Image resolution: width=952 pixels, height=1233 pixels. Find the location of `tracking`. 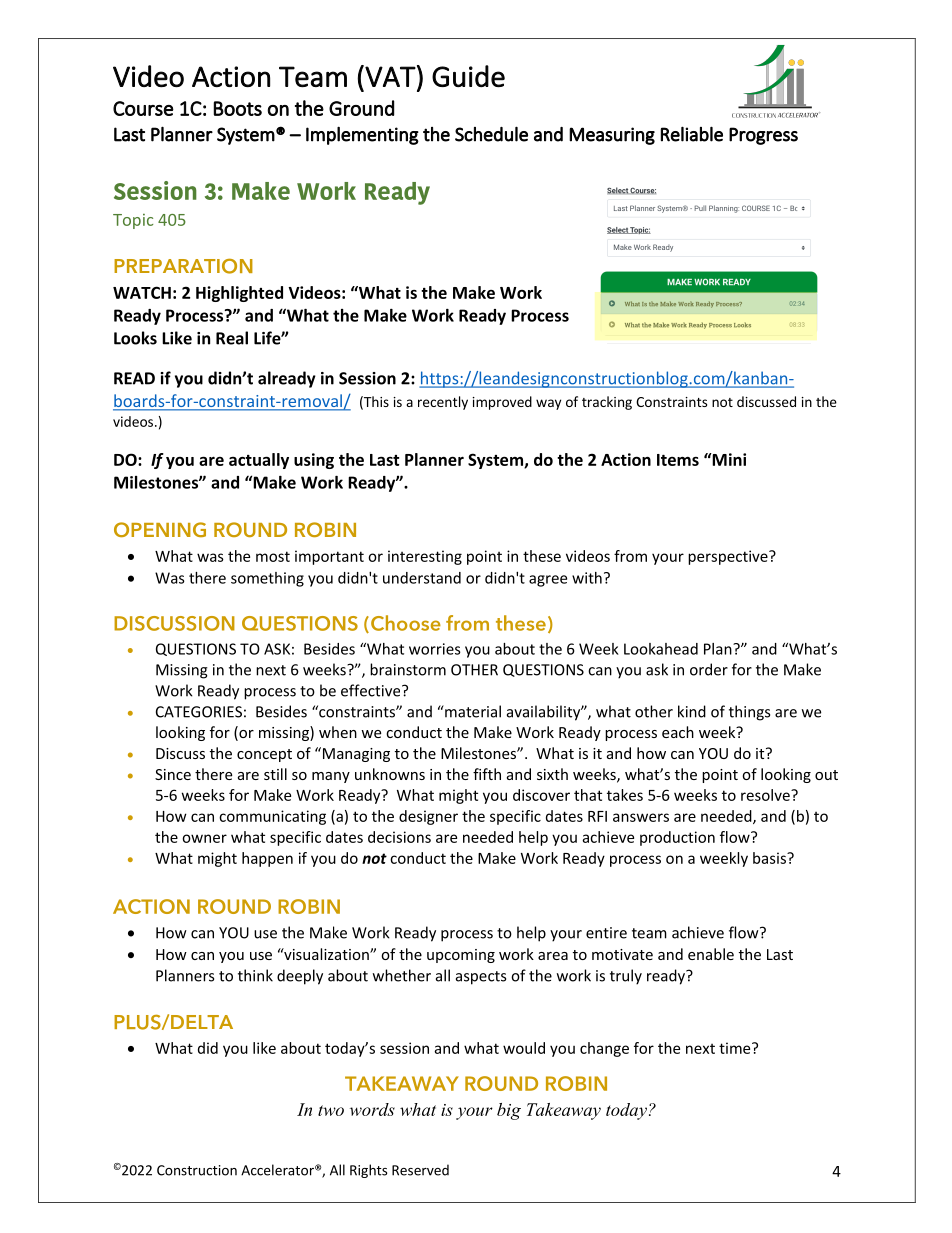

tracking is located at coordinates (607, 403).
